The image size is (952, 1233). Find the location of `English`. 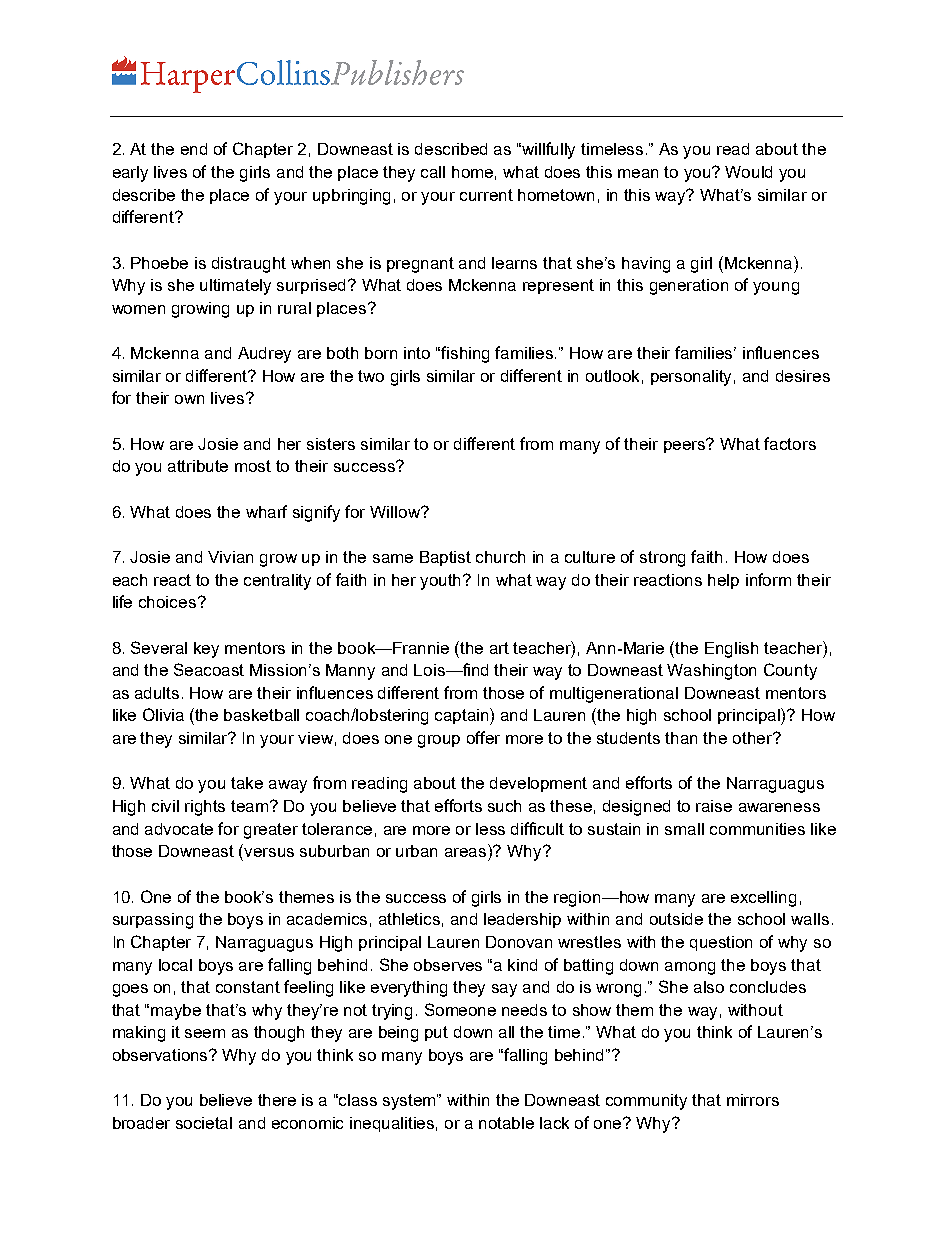

English is located at coordinates (731, 650).
